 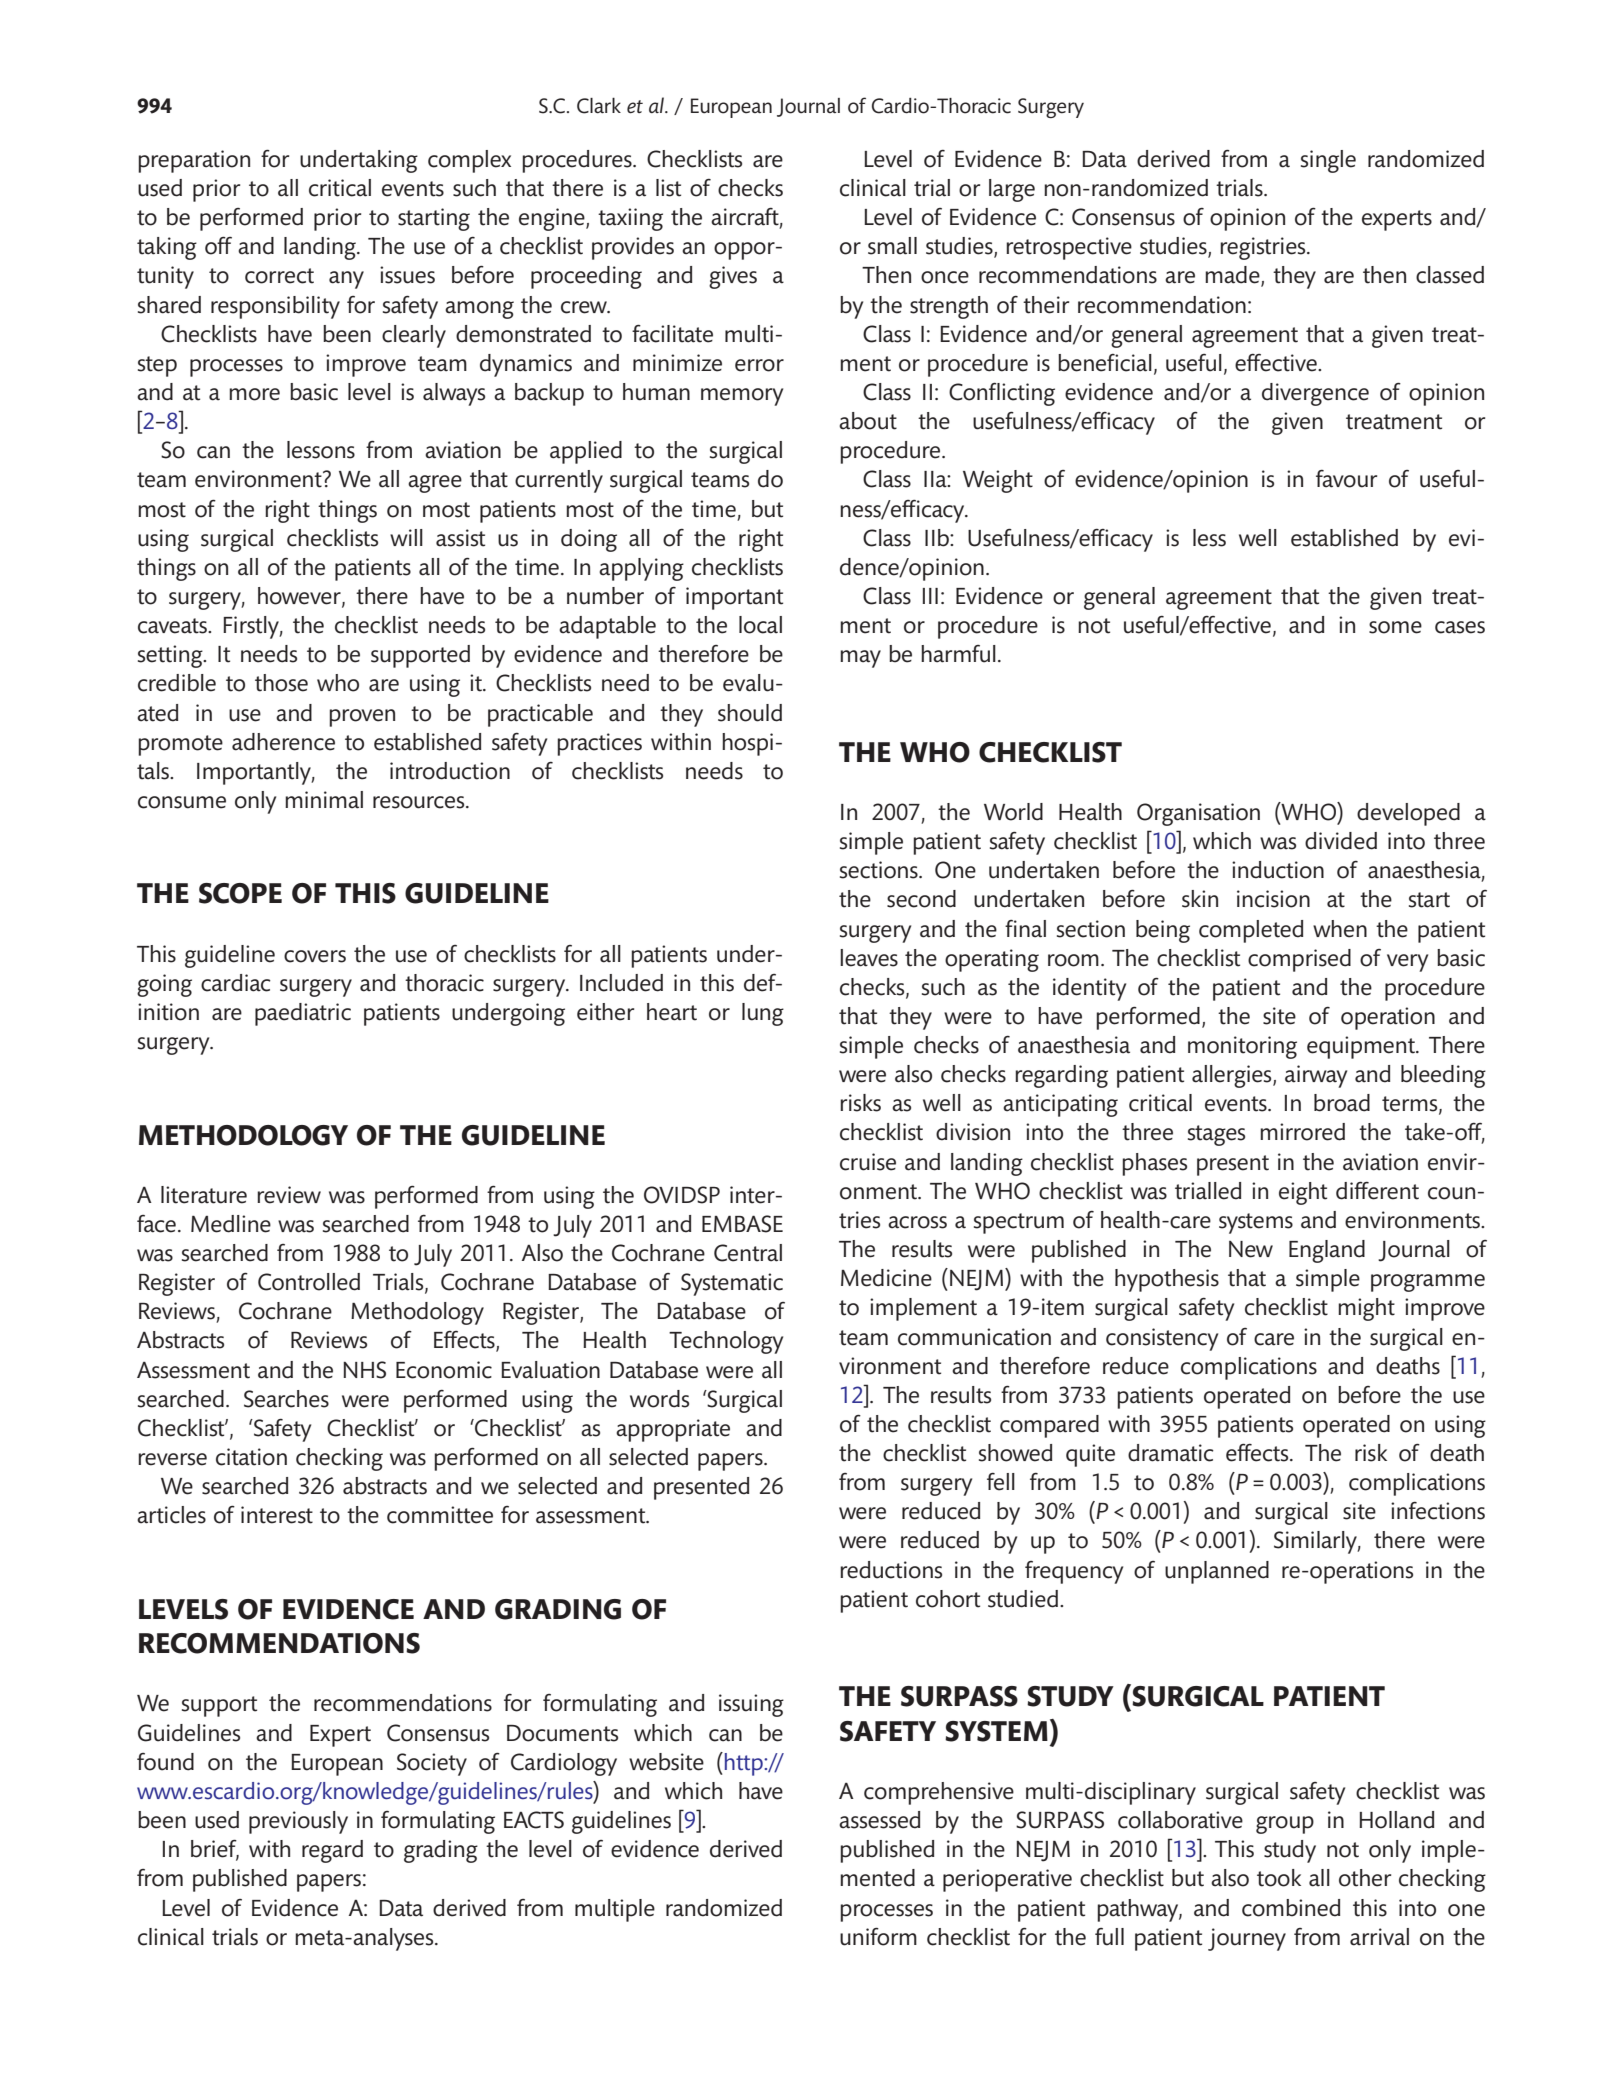 What do you see at coordinates (1408, 814) in the screenshot?
I see `developed` at bounding box center [1408, 814].
